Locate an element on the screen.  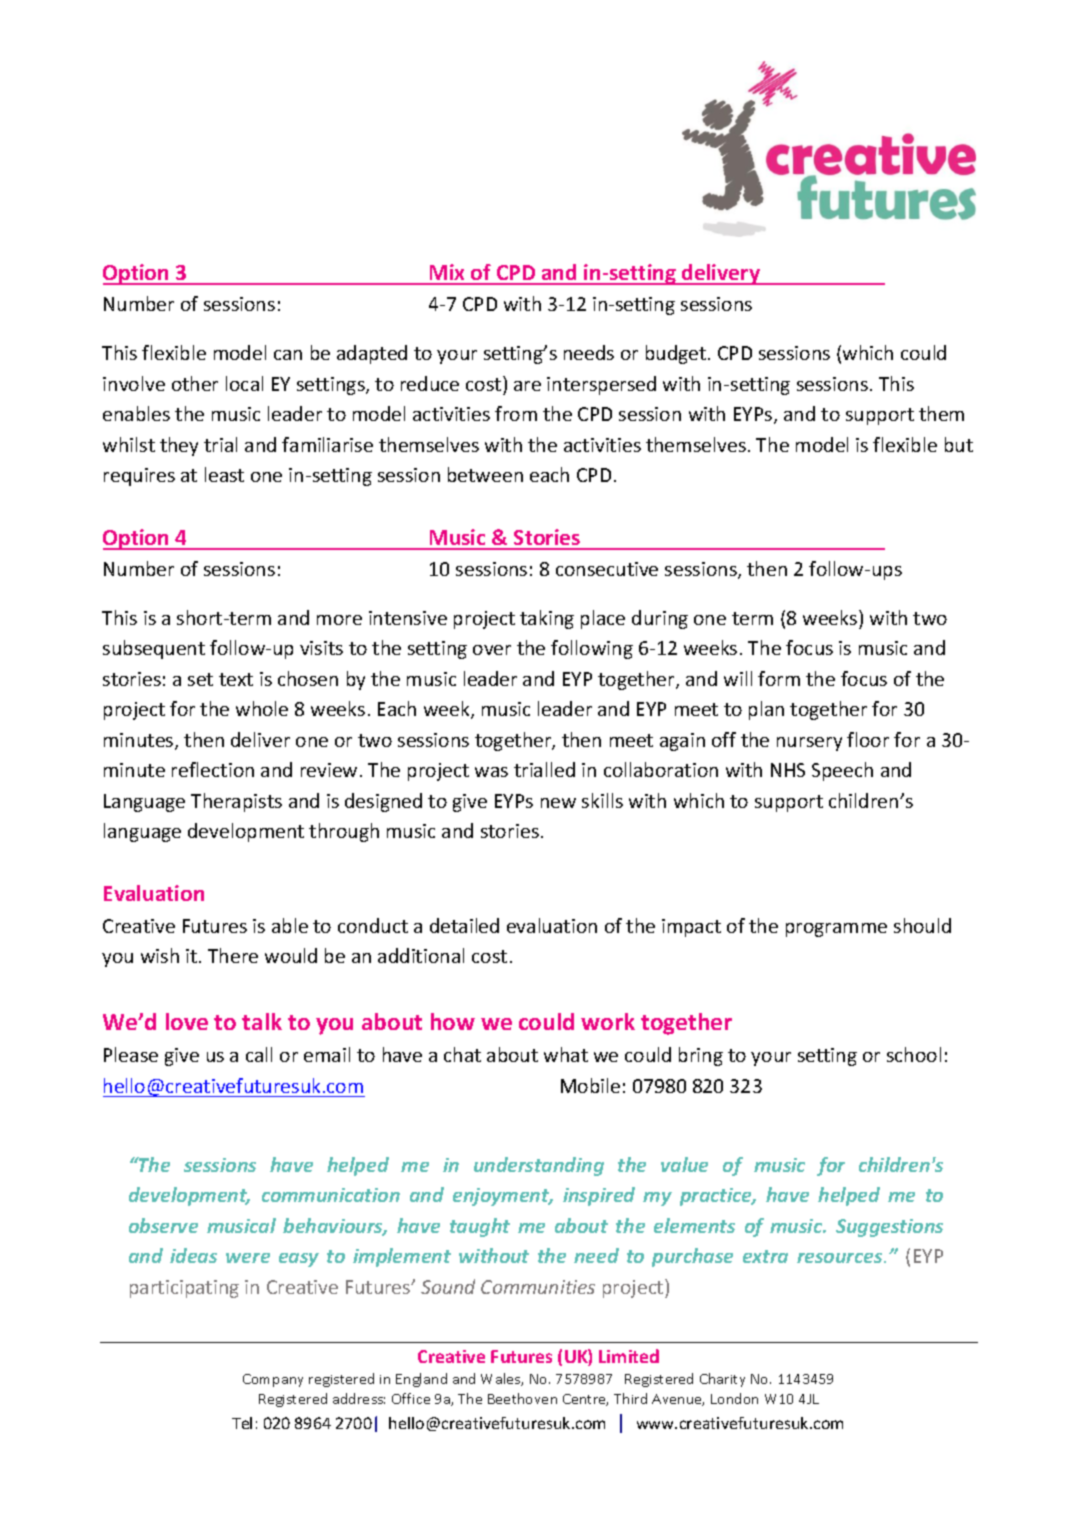
floor is located at coordinates (868, 739).
